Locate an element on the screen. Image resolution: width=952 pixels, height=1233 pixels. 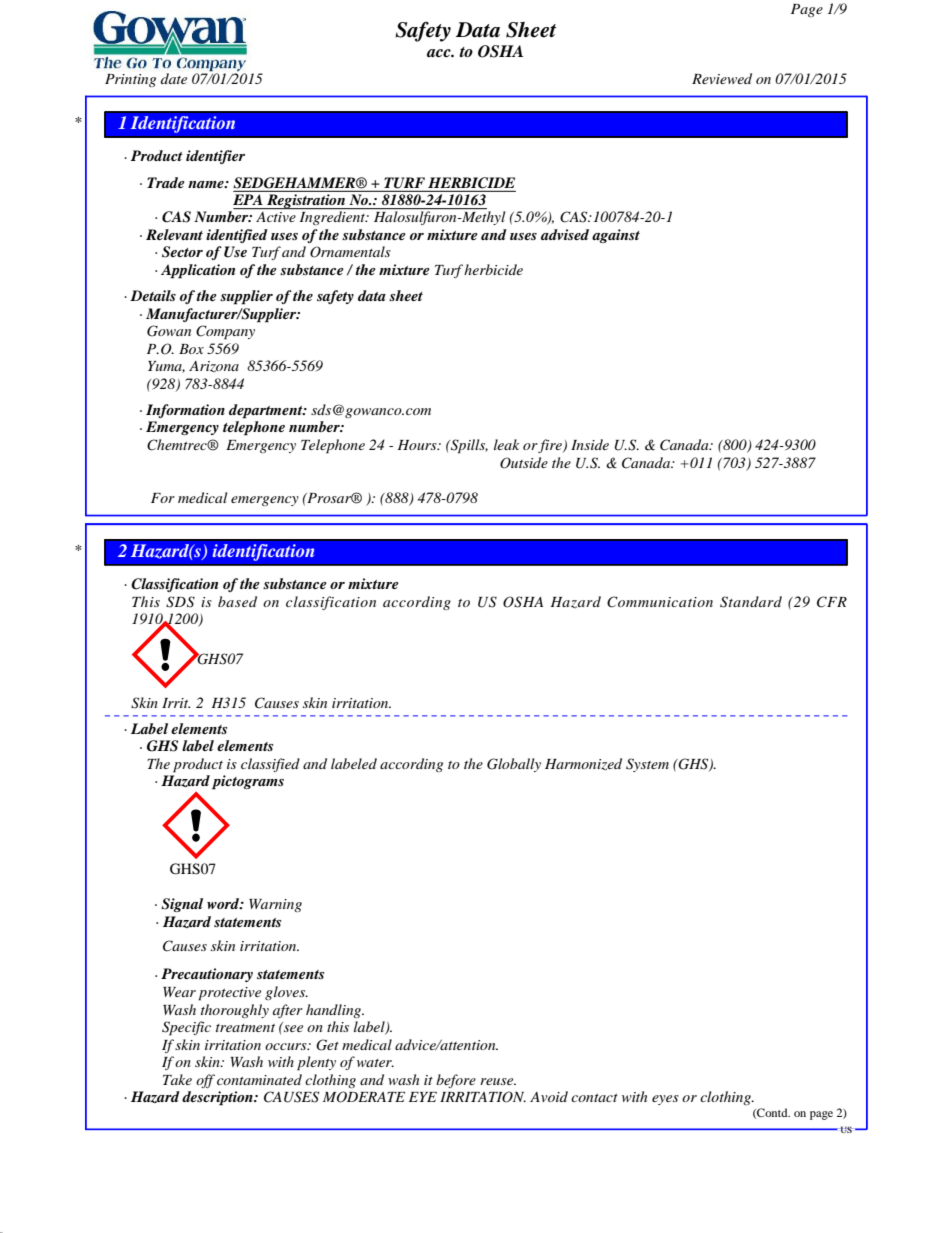
Take is located at coordinates (177, 1079).
